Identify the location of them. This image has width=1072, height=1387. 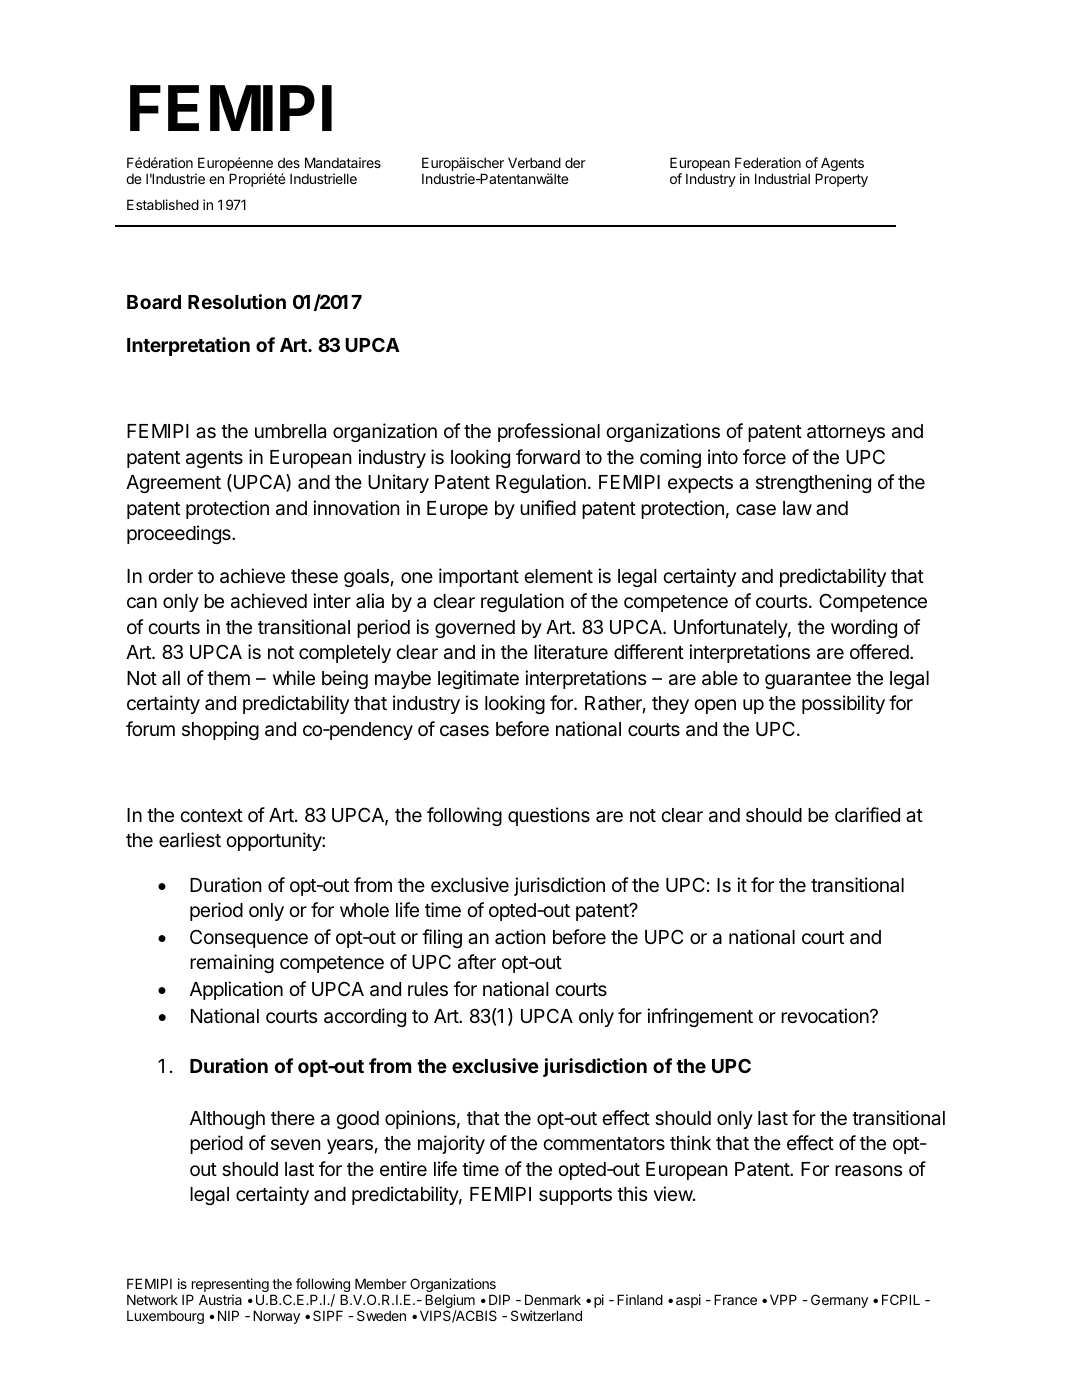
(228, 678).
